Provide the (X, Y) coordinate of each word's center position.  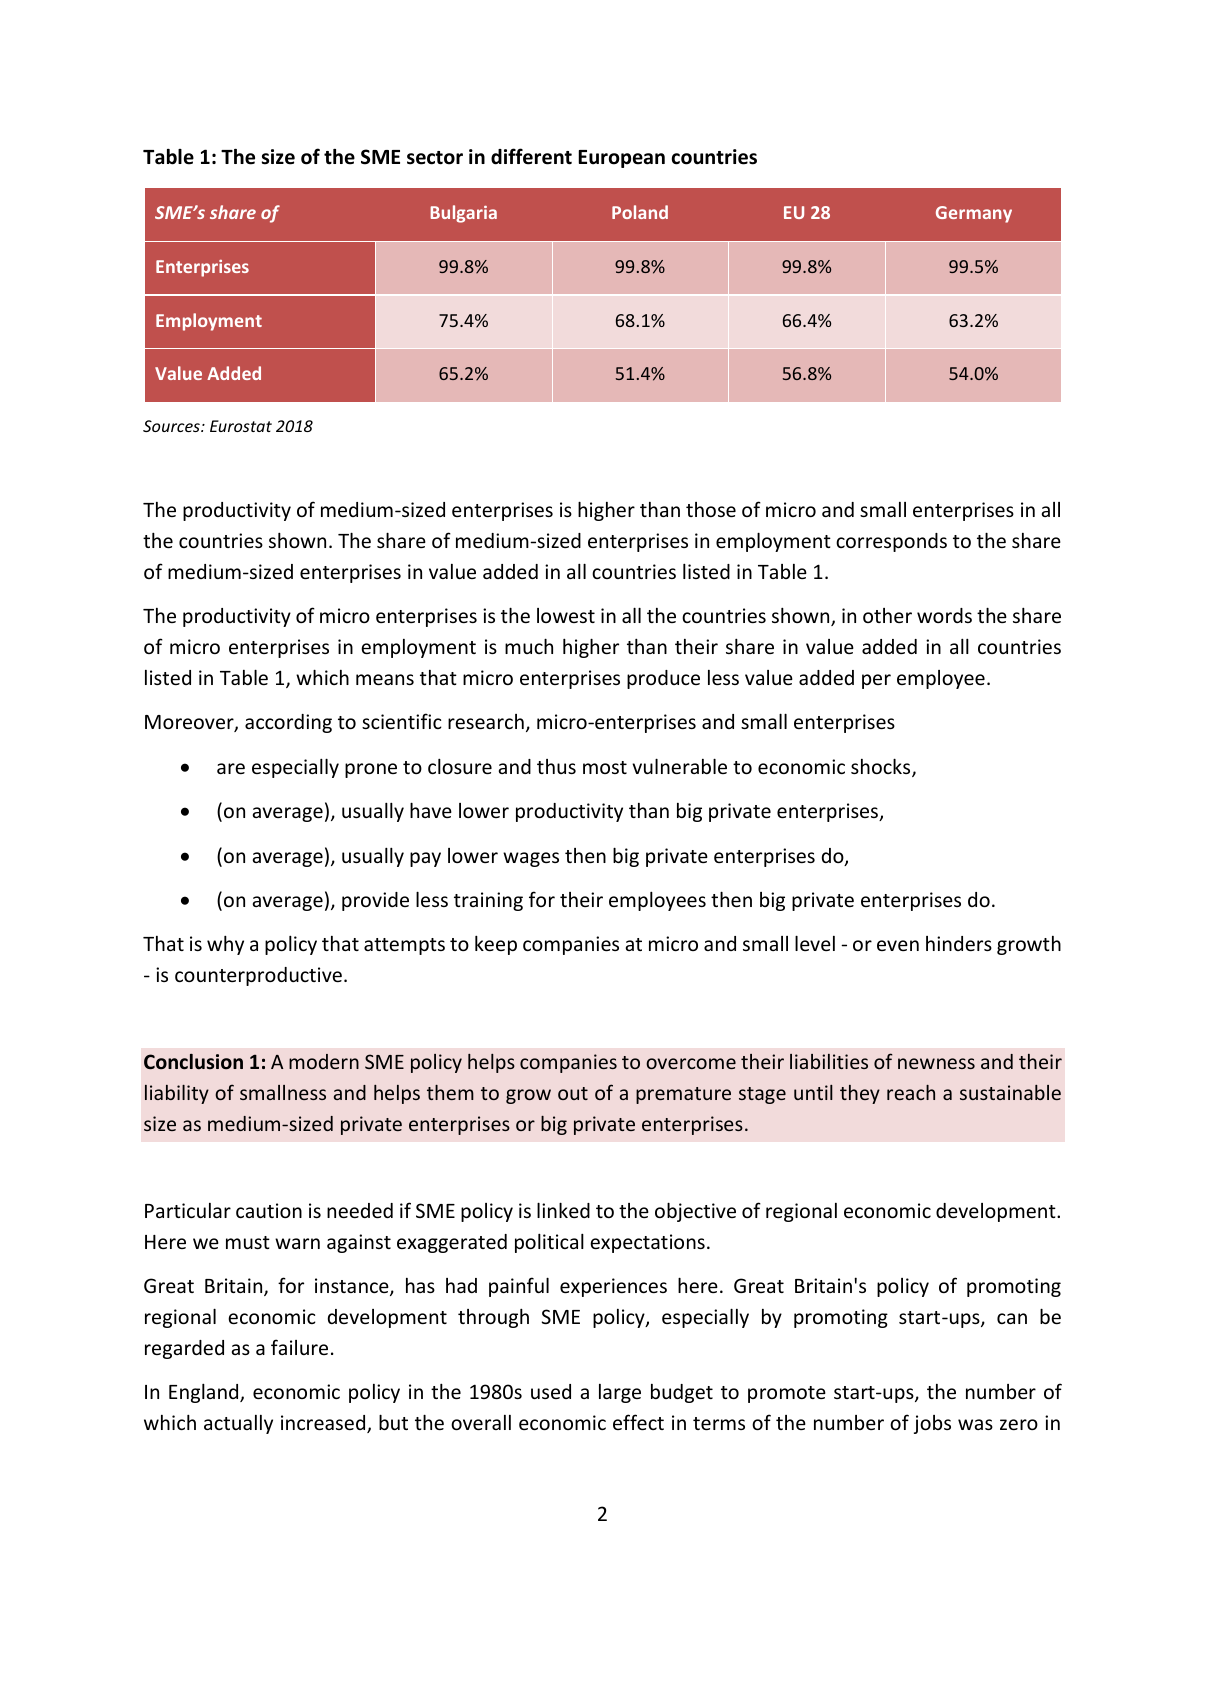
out (573, 1093)
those (711, 509)
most (605, 767)
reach (911, 1092)
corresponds (891, 542)
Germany (974, 214)
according (288, 723)
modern (324, 1061)
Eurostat (241, 426)
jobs (932, 1424)
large (620, 1393)
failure (299, 1347)
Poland (640, 212)
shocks (882, 767)
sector (435, 158)
